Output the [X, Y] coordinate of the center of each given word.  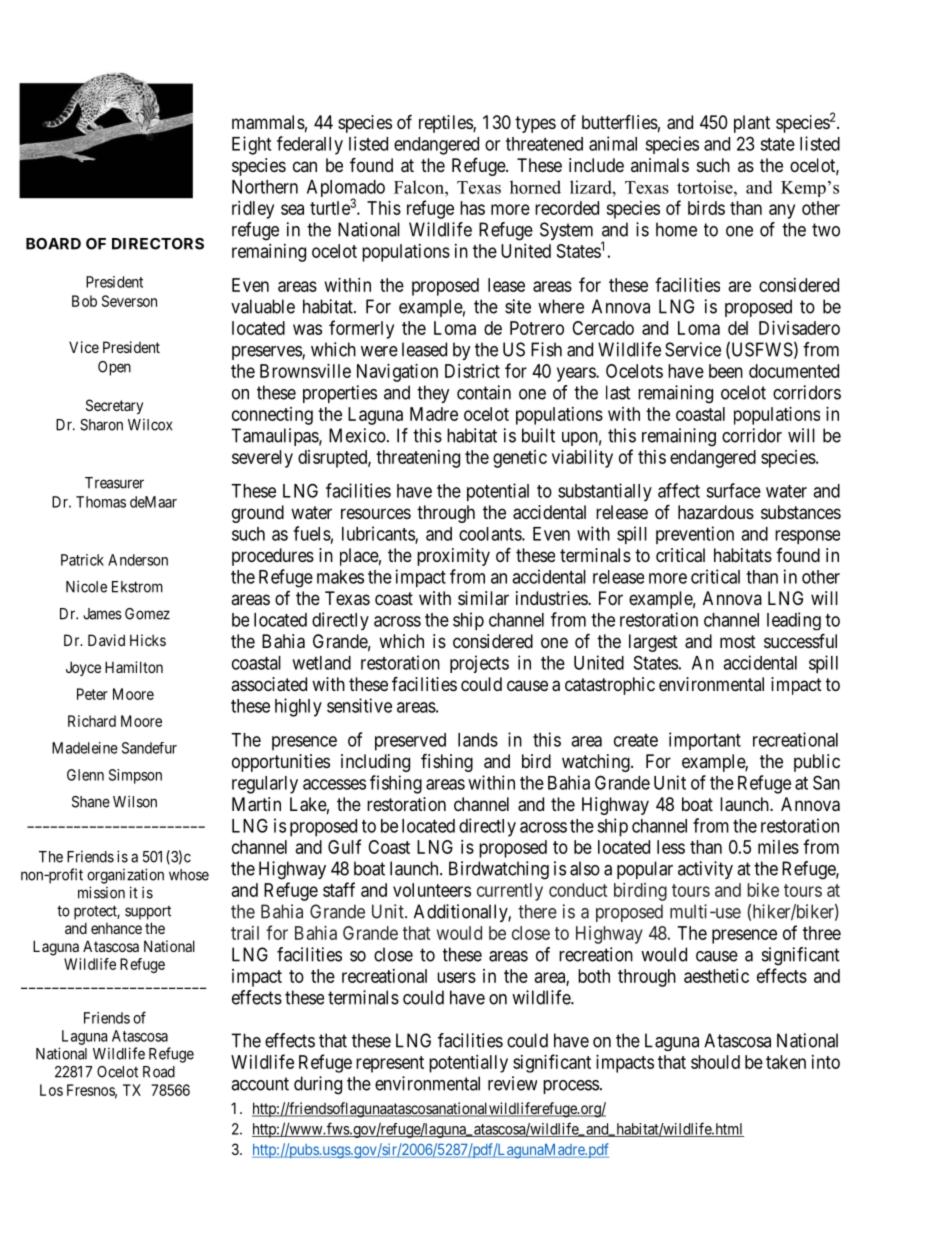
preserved [410, 742]
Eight [251, 145]
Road [159, 1072]
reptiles [446, 124]
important [705, 741]
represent [390, 1064]
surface [733, 490]
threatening [418, 459]
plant [752, 124]
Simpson [135, 776]
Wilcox [150, 425]
